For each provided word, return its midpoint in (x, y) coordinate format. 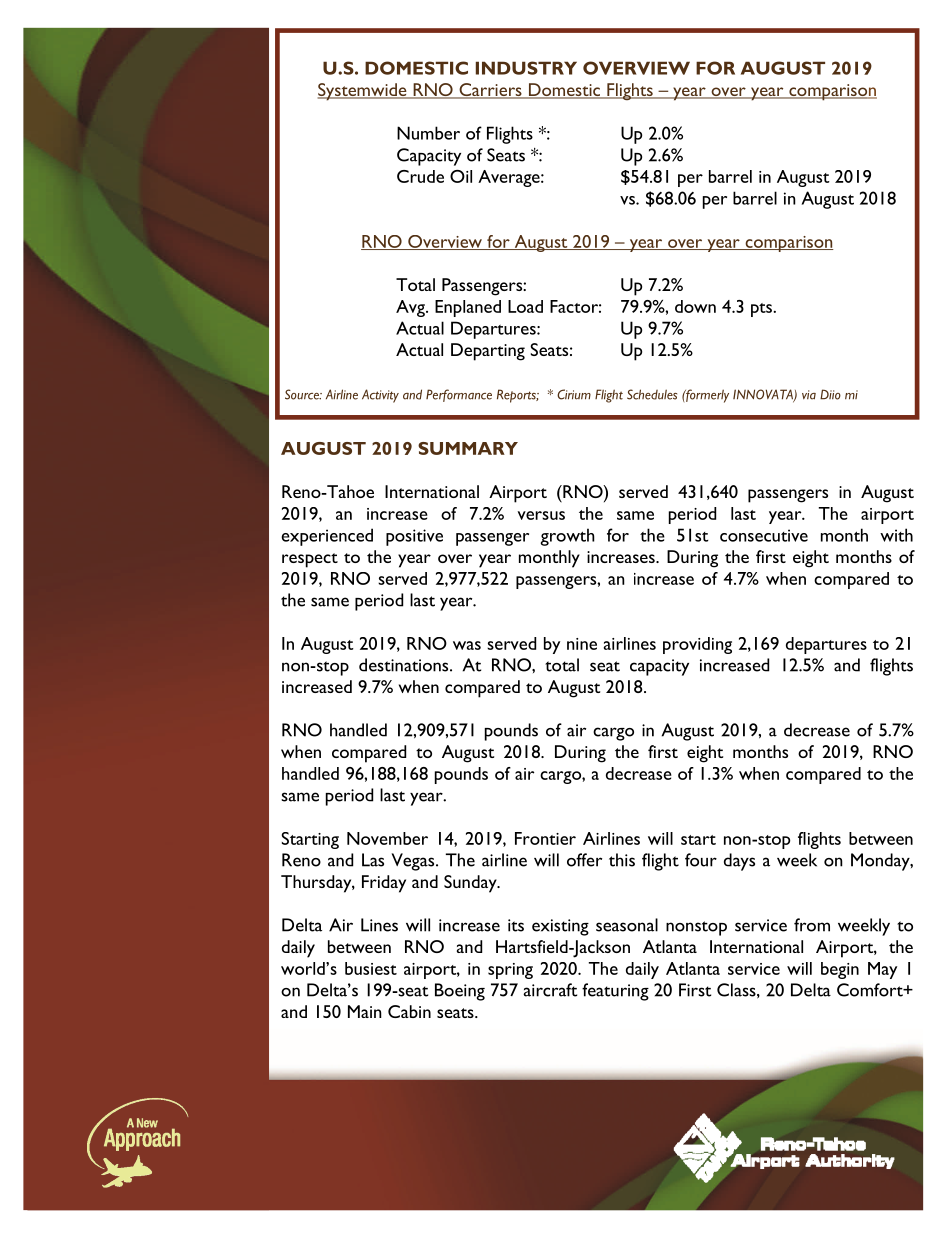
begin (840, 970)
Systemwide (363, 92)
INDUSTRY (526, 68)
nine (582, 644)
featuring (615, 992)
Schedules (652, 394)
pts (762, 310)
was (467, 645)
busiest (371, 968)
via (809, 395)
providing (697, 645)
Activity (380, 396)
